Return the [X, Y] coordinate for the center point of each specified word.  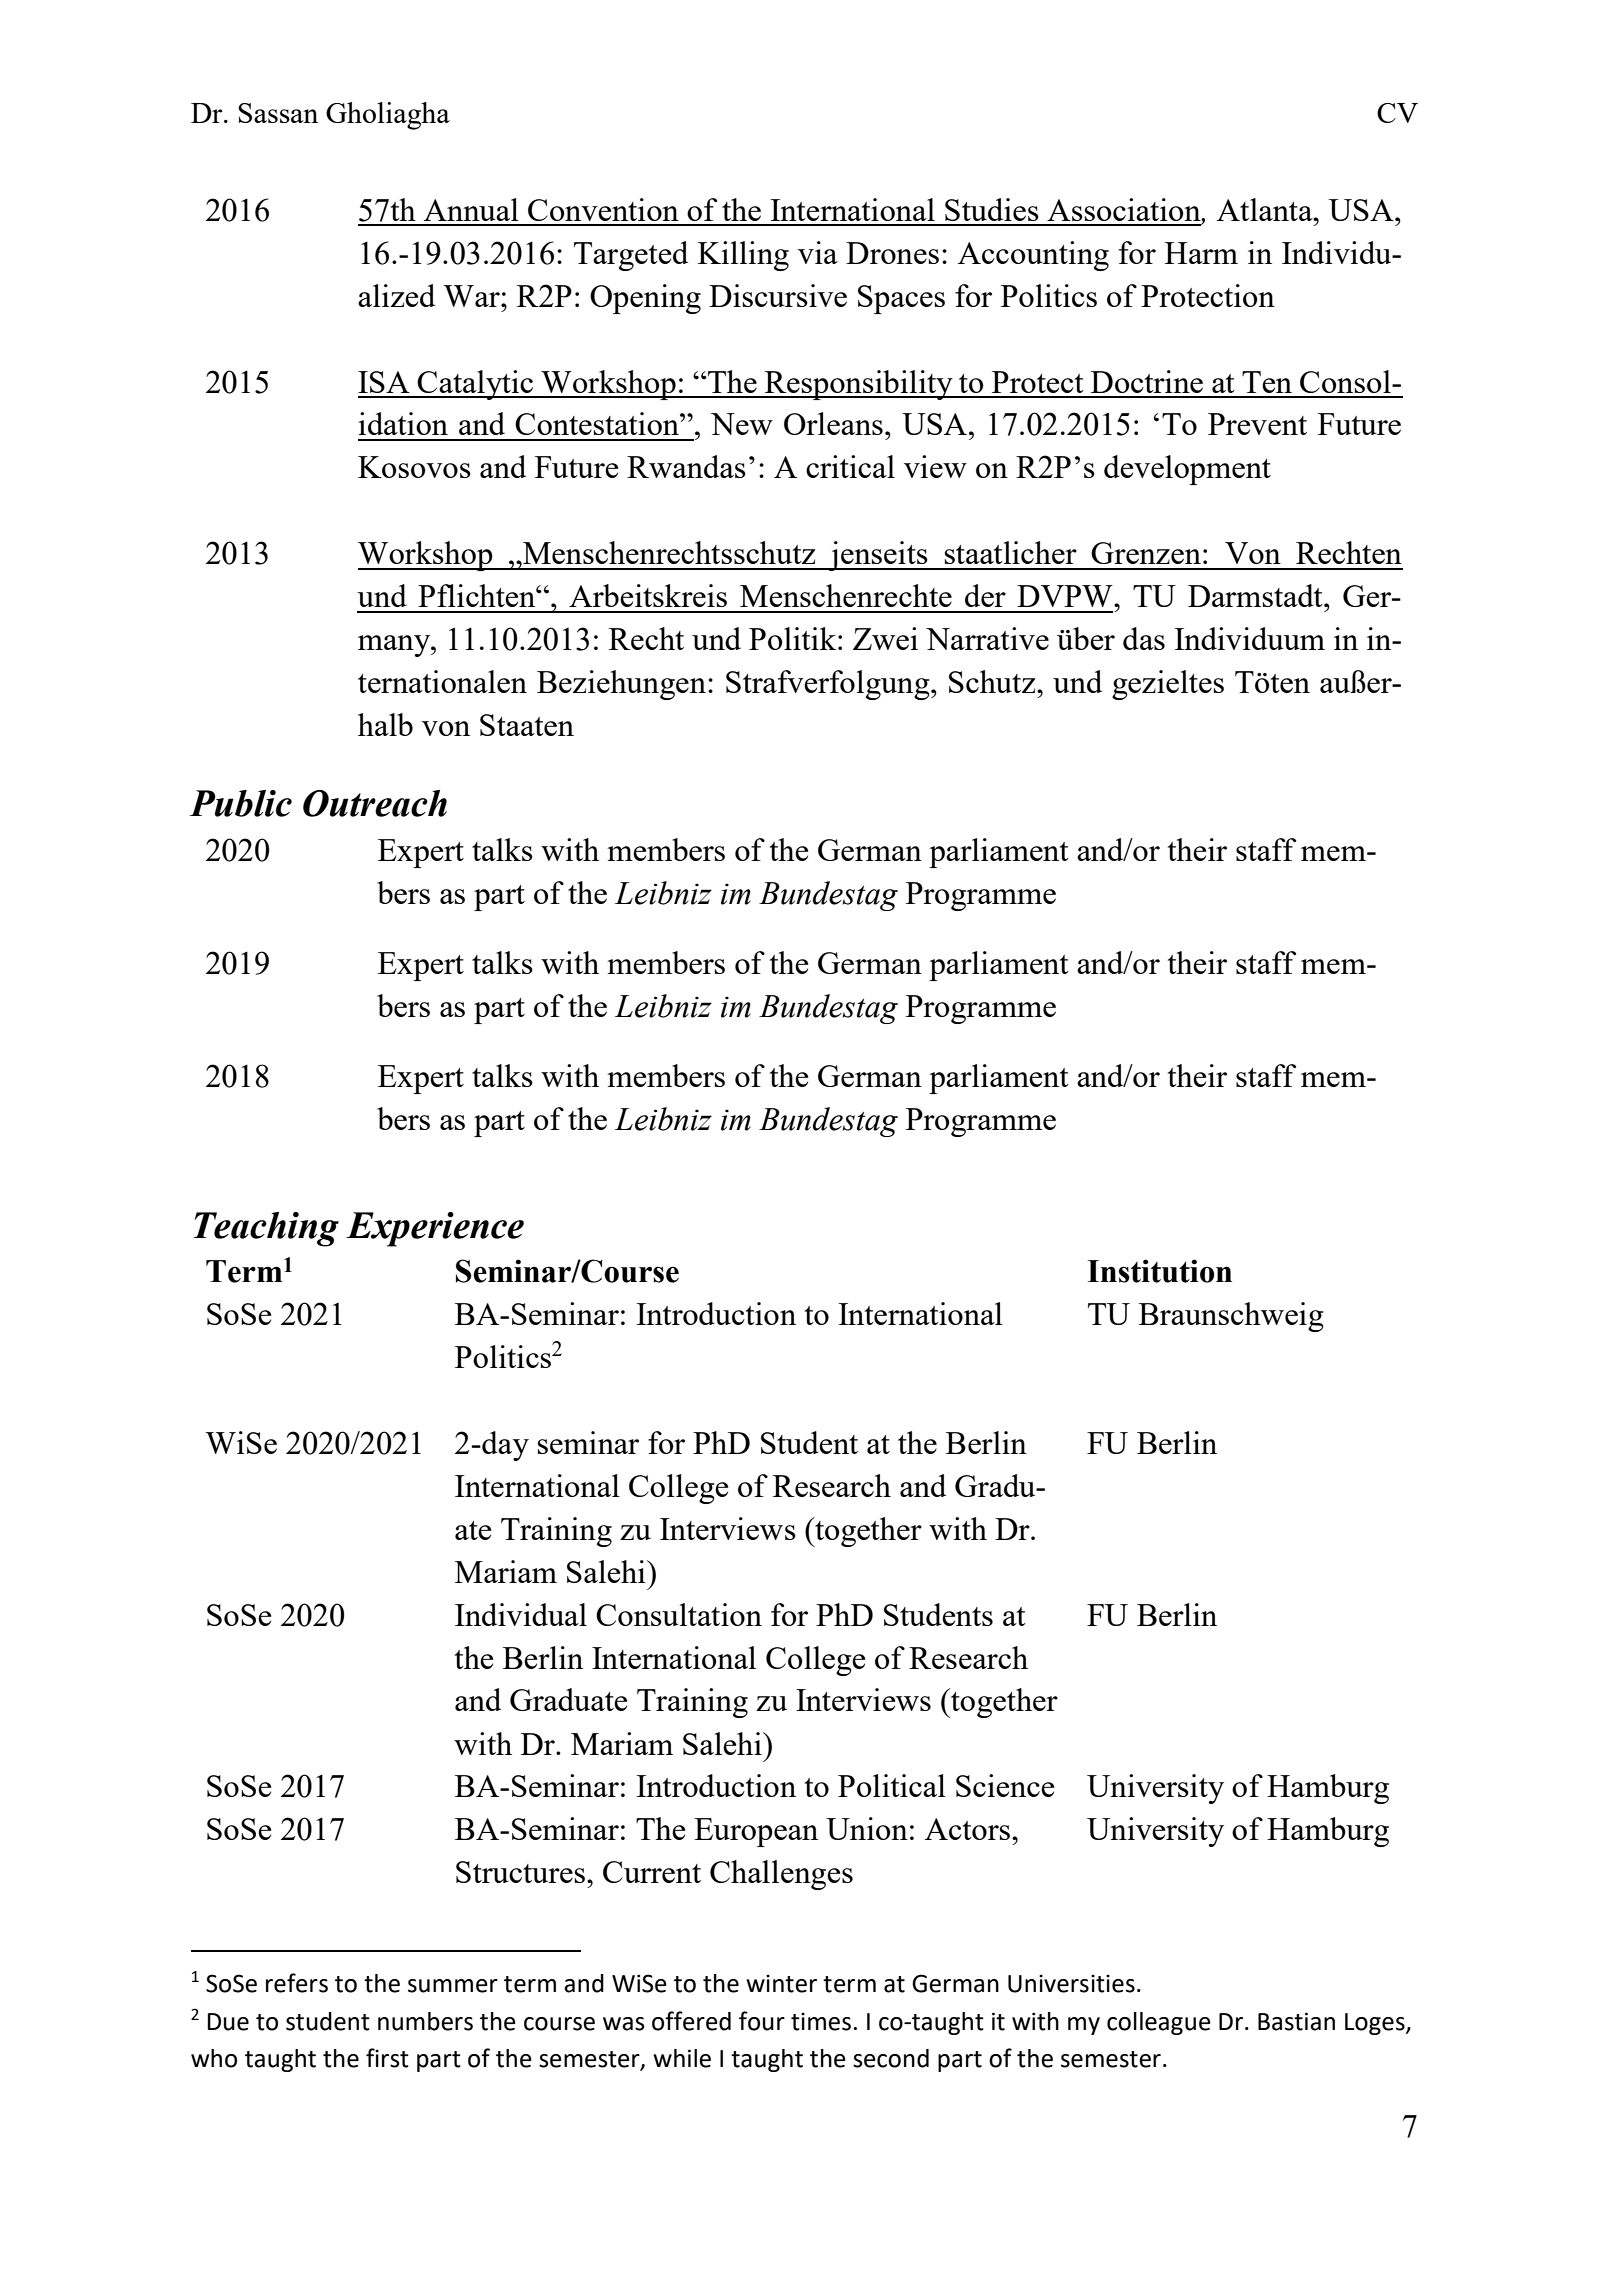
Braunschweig [1231, 1317]
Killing [743, 256]
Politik [794, 638]
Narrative [987, 638]
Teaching [266, 1229]
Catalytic [476, 385]
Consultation [679, 1614]
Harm [1201, 253]
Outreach [375, 803]
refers [297, 1983]
